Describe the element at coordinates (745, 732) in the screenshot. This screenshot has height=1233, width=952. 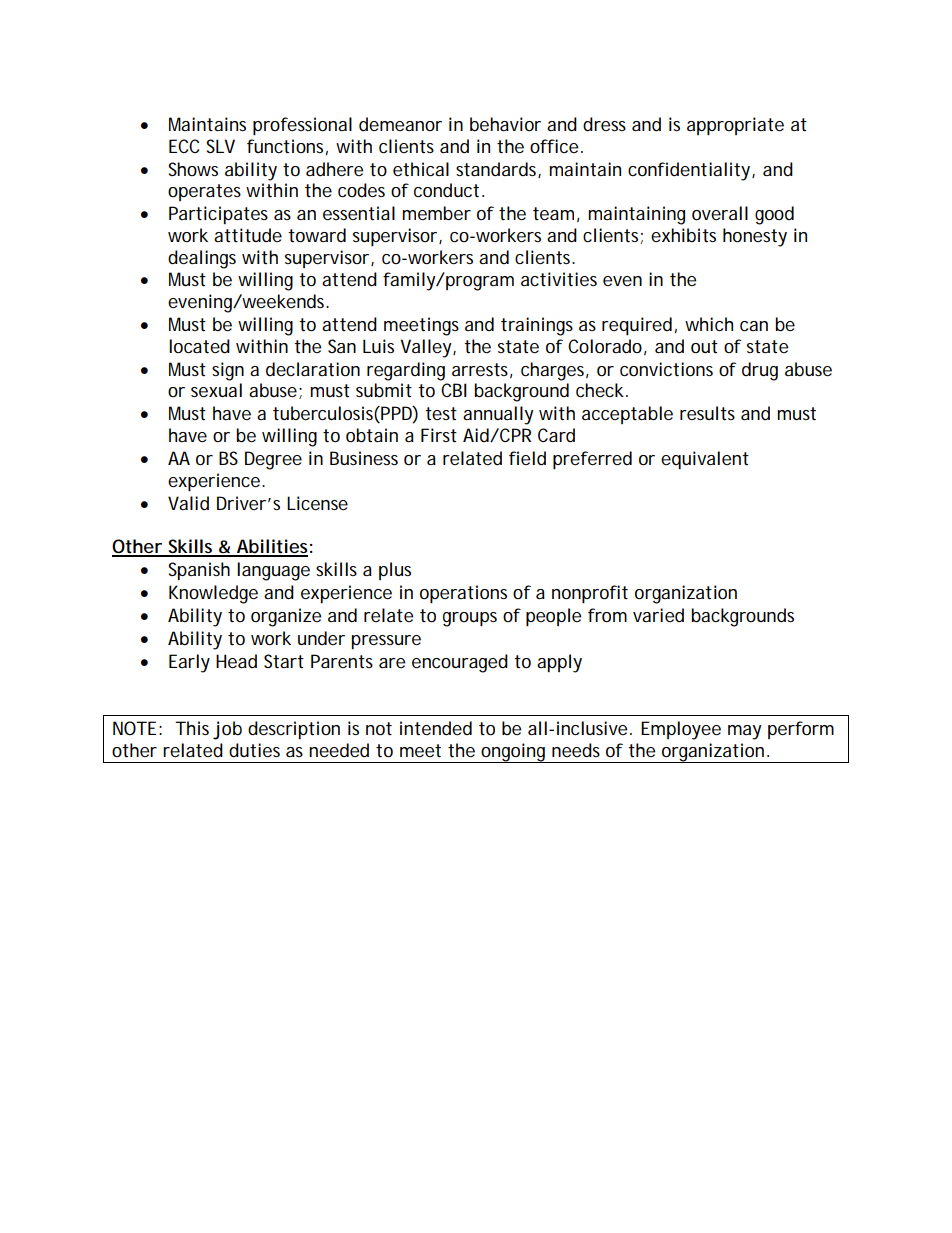
I see `may` at that location.
